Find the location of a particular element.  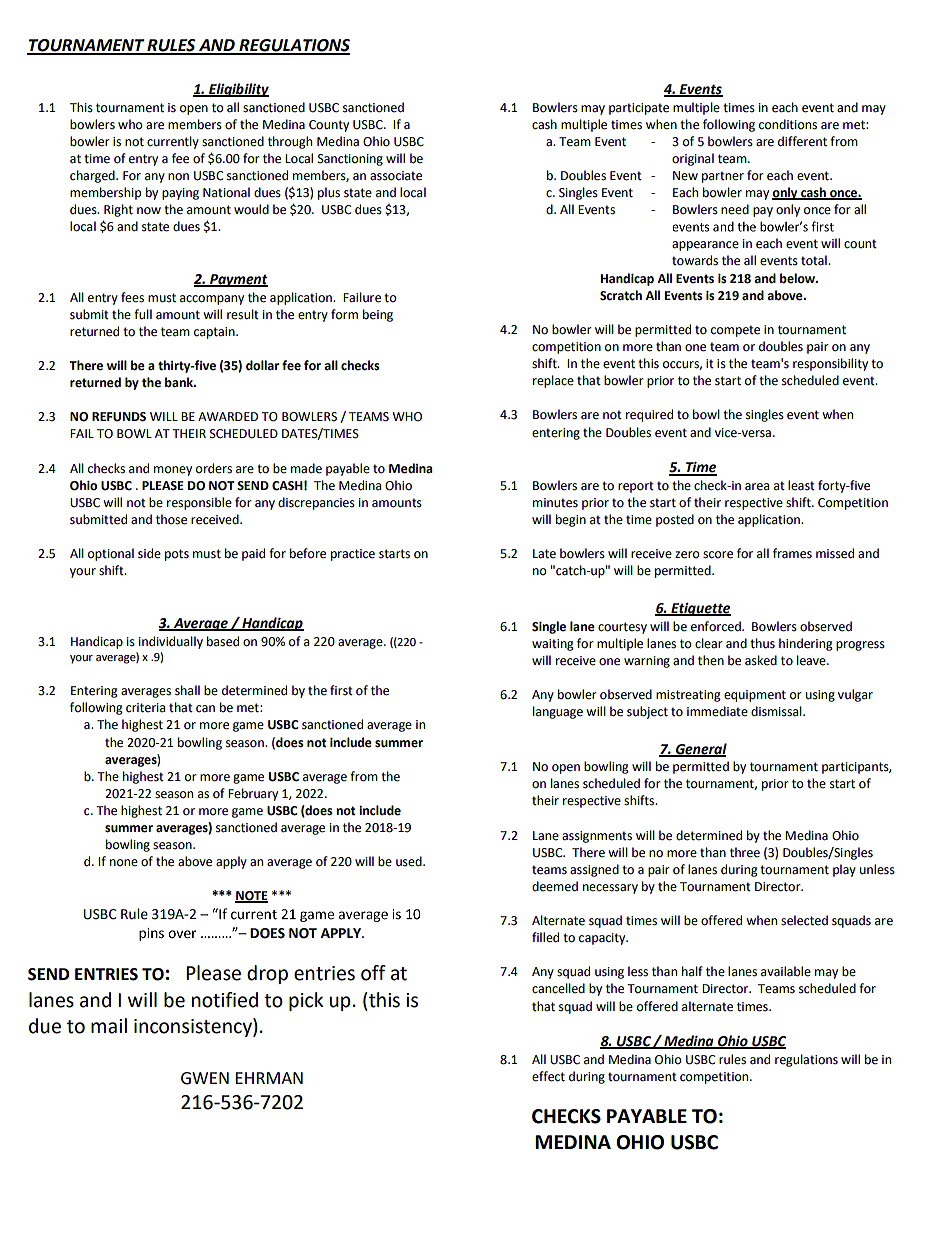

pots is located at coordinates (177, 555).
